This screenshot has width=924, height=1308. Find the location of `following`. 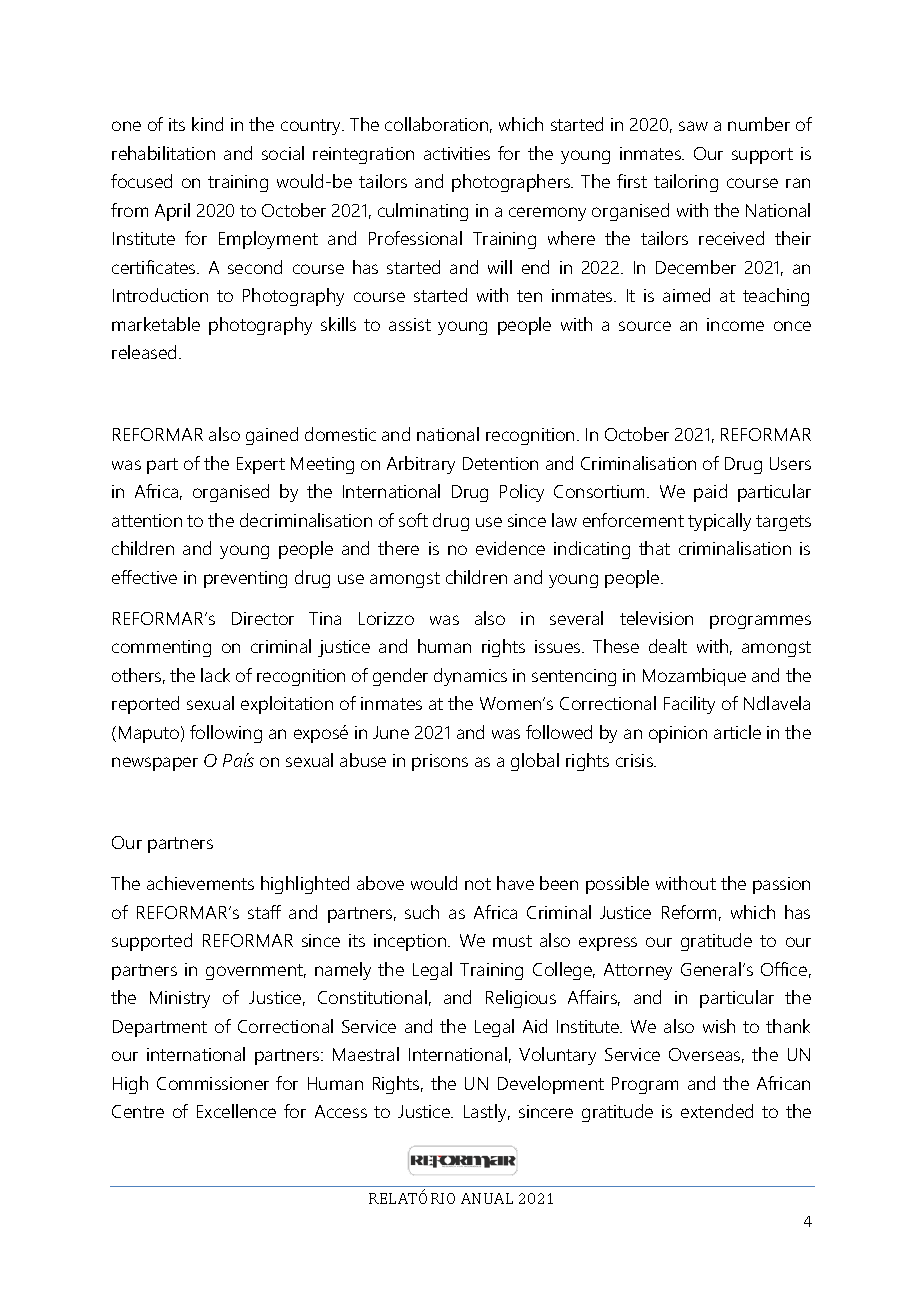

following is located at coordinates (226, 734).
